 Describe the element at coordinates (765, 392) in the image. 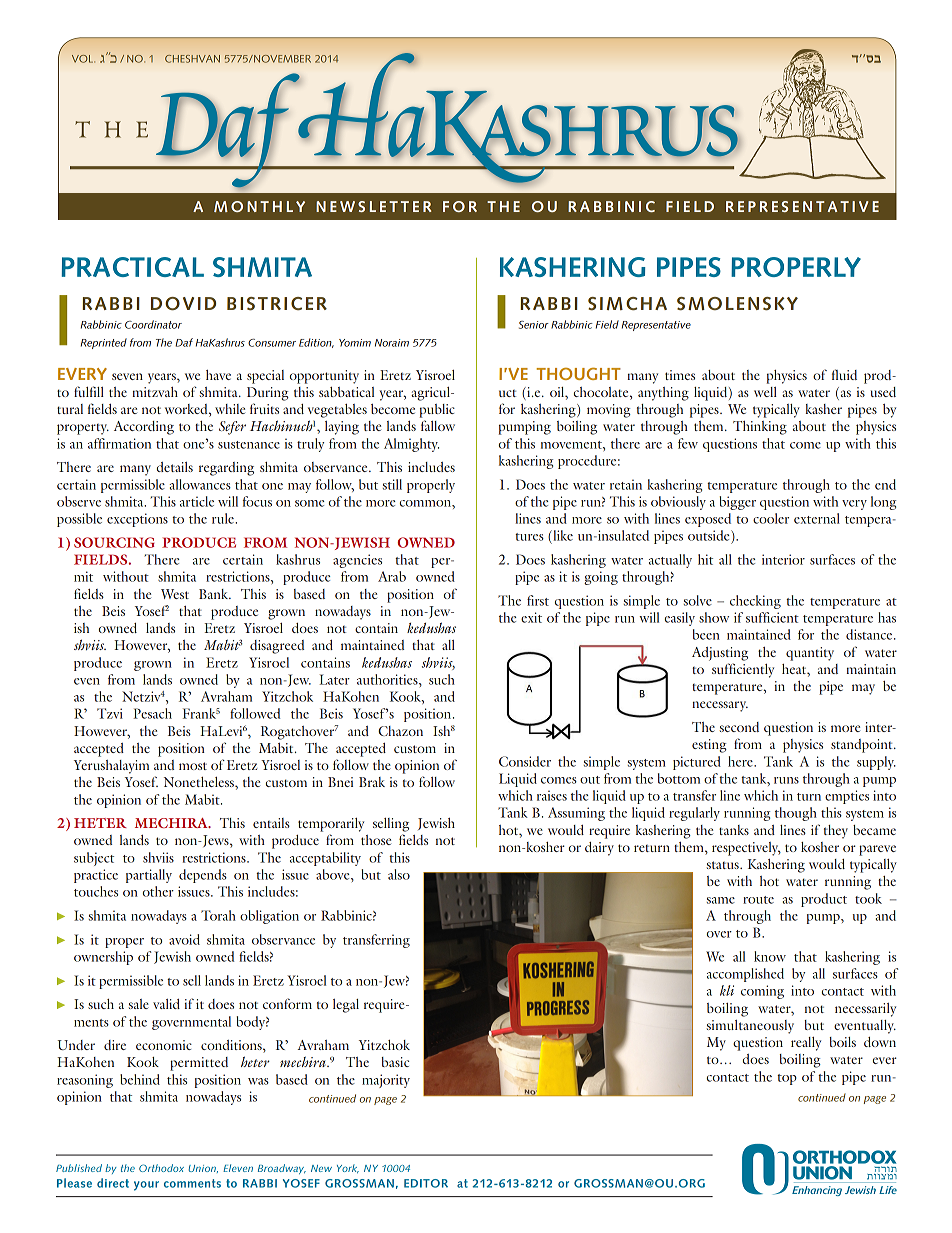

I see `well` at that location.
